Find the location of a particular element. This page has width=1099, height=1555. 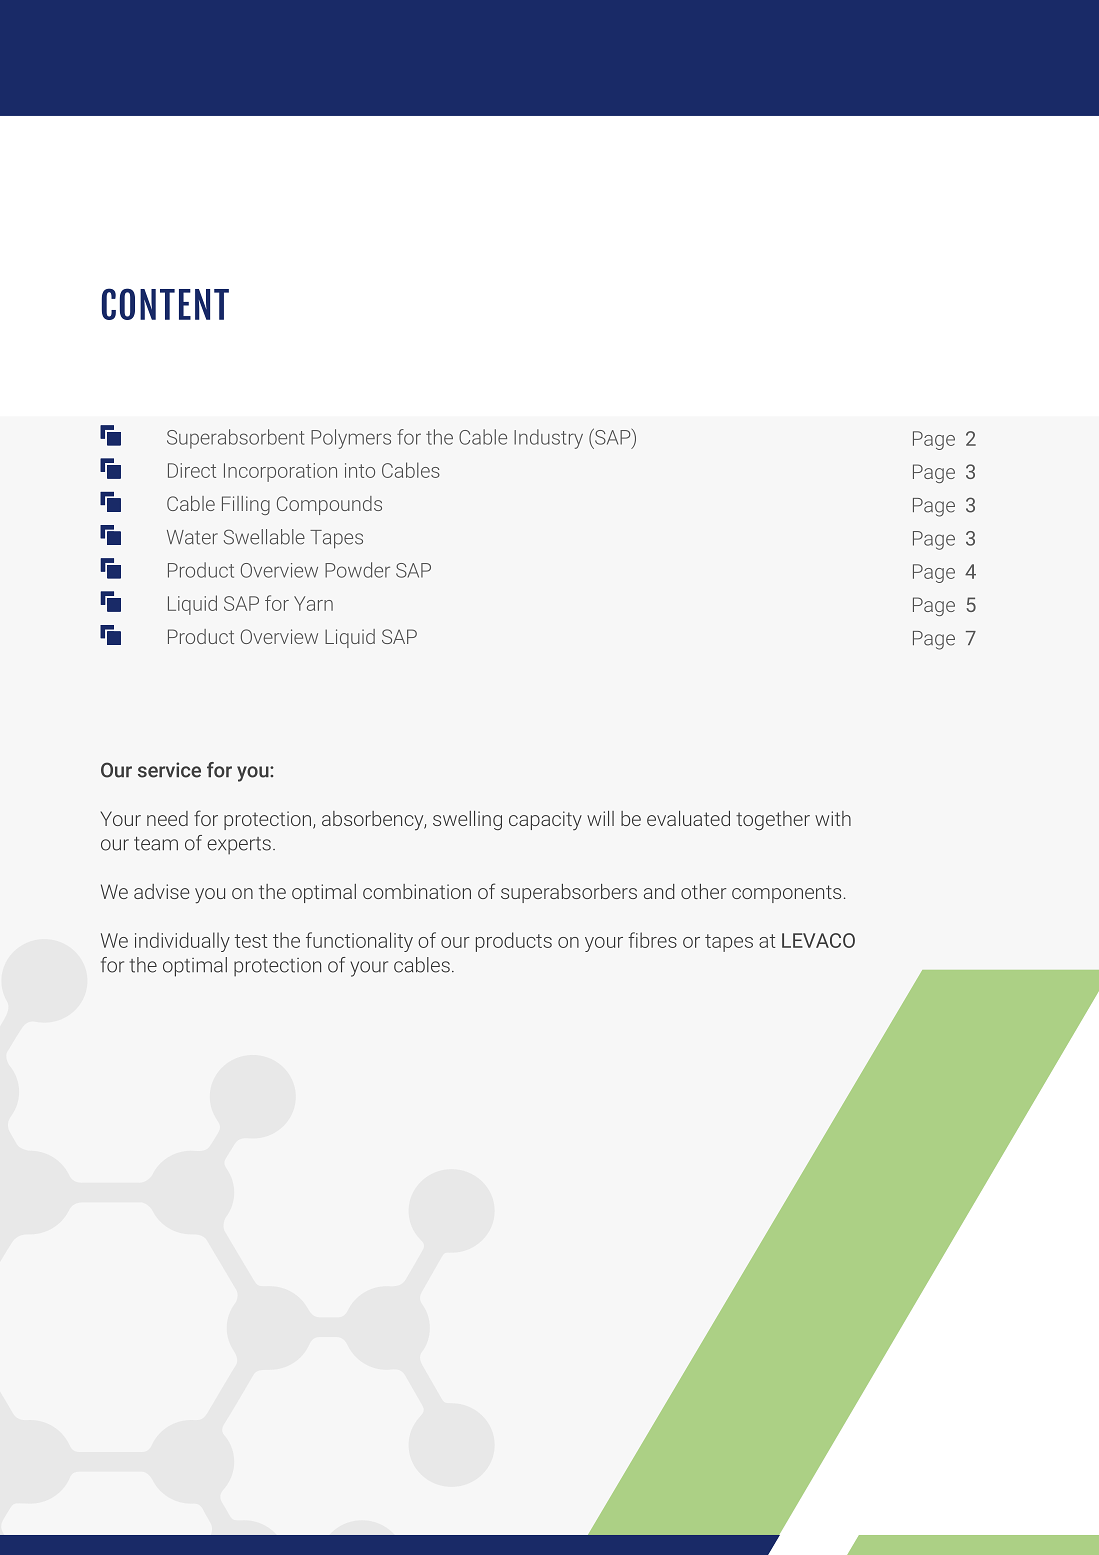

service is located at coordinates (169, 770).
